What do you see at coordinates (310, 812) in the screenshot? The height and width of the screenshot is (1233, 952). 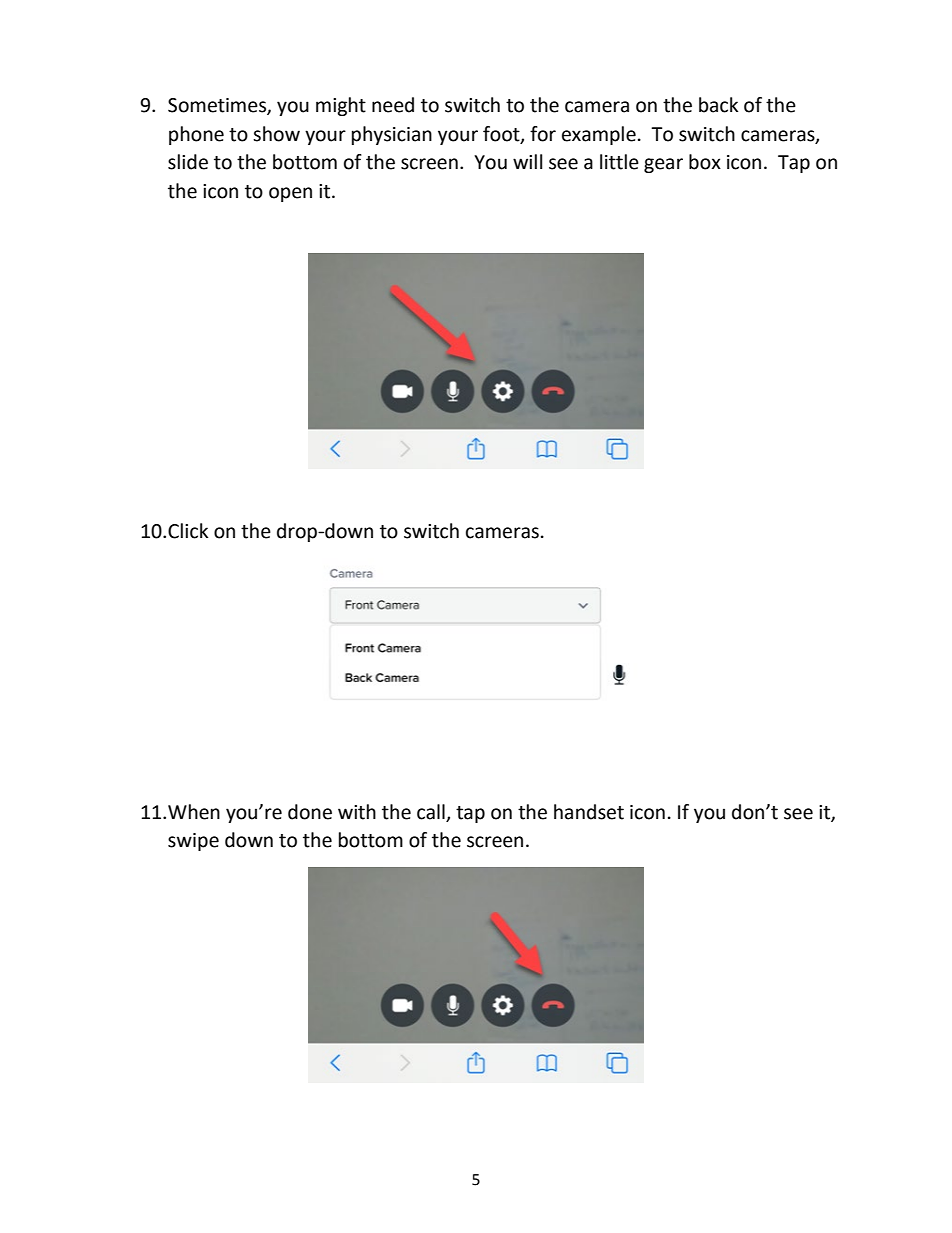 I see `done` at bounding box center [310, 812].
